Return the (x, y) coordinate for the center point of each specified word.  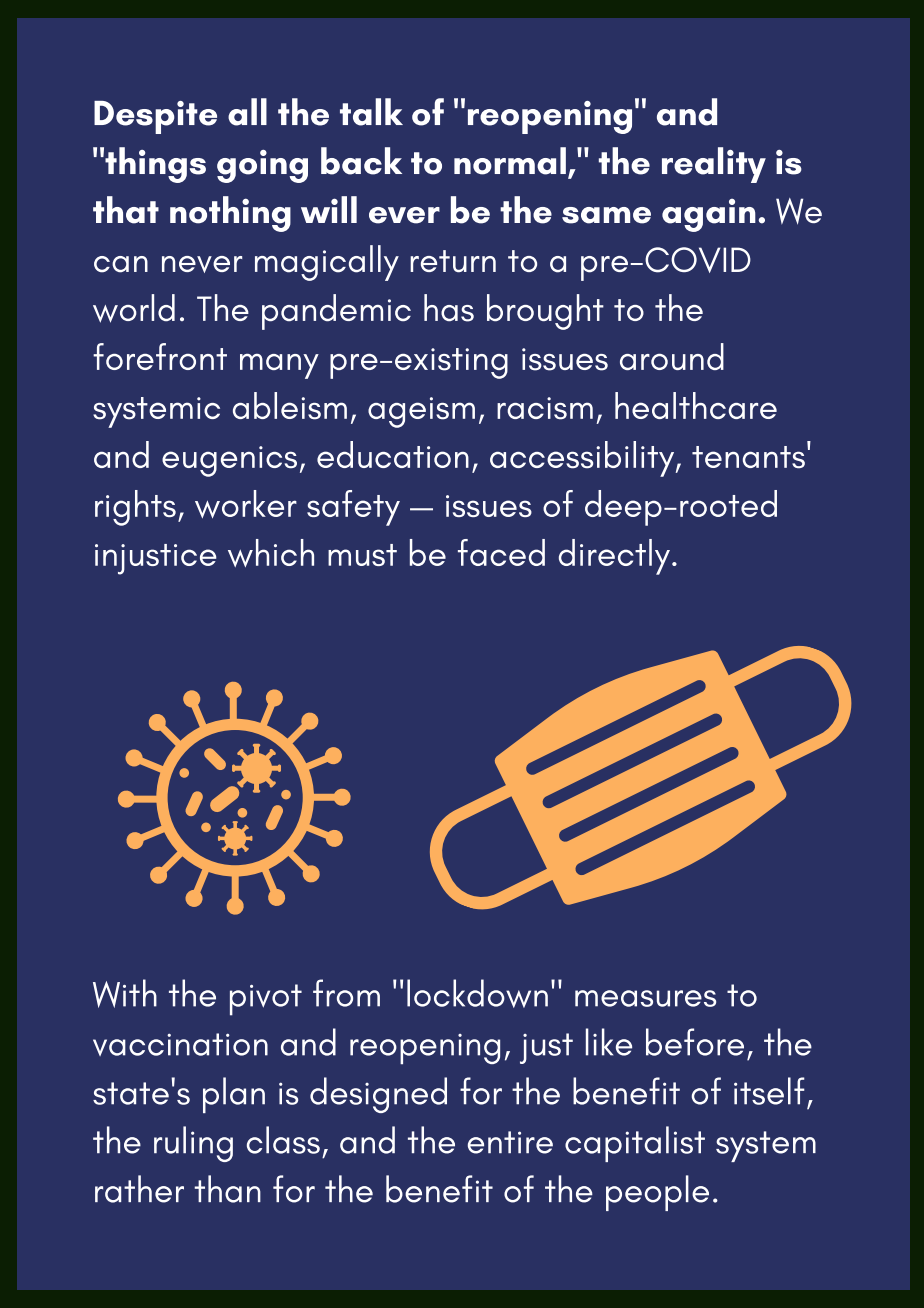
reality (714, 165)
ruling (193, 1144)
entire (510, 1142)
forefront (160, 356)
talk (371, 112)
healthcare (696, 405)
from (346, 993)
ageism (421, 412)
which (271, 553)
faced (501, 552)
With (125, 993)
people (657, 1193)
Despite (155, 117)
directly (614, 557)
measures (645, 998)
